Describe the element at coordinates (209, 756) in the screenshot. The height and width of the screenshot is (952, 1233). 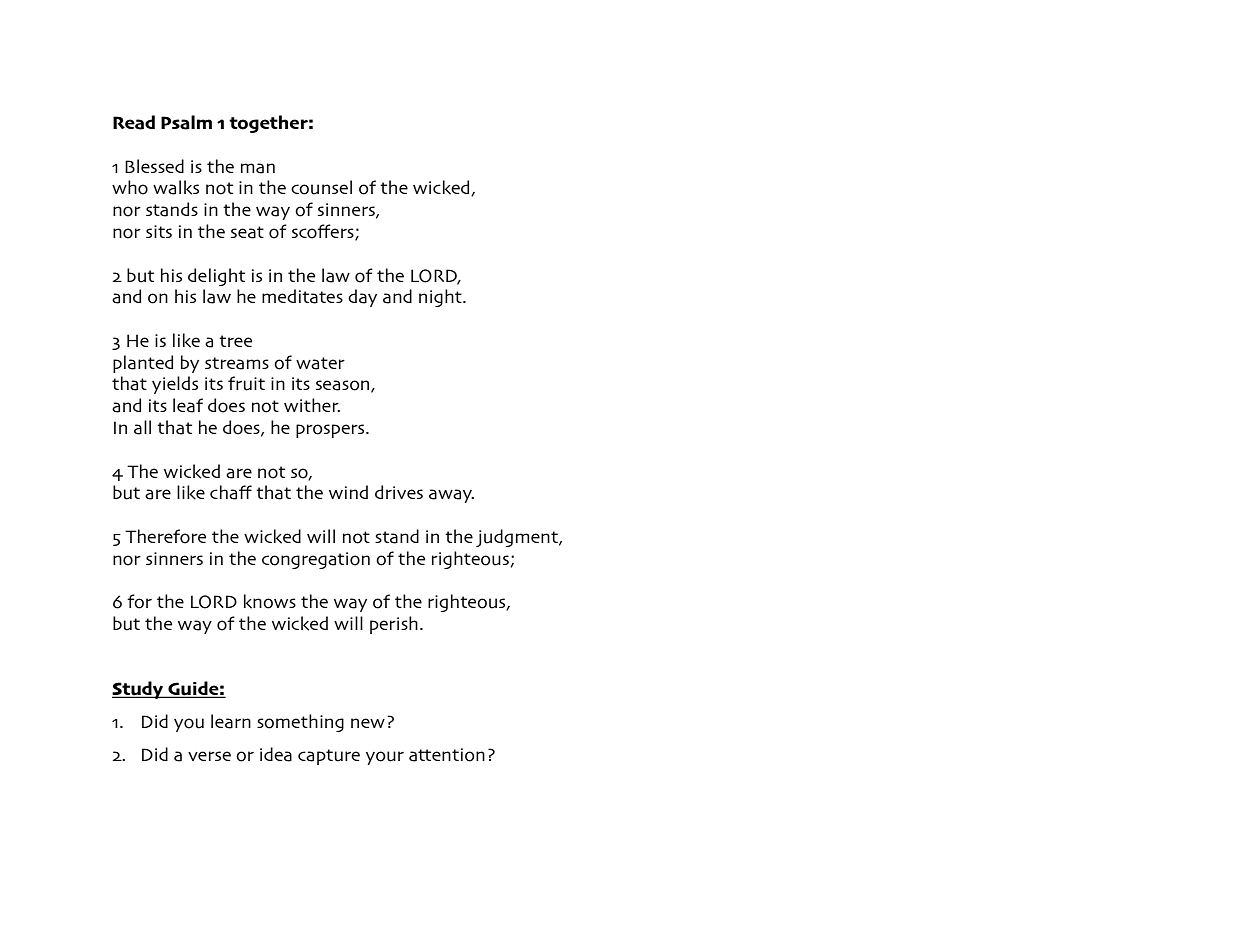
I see `verse` at that location.
